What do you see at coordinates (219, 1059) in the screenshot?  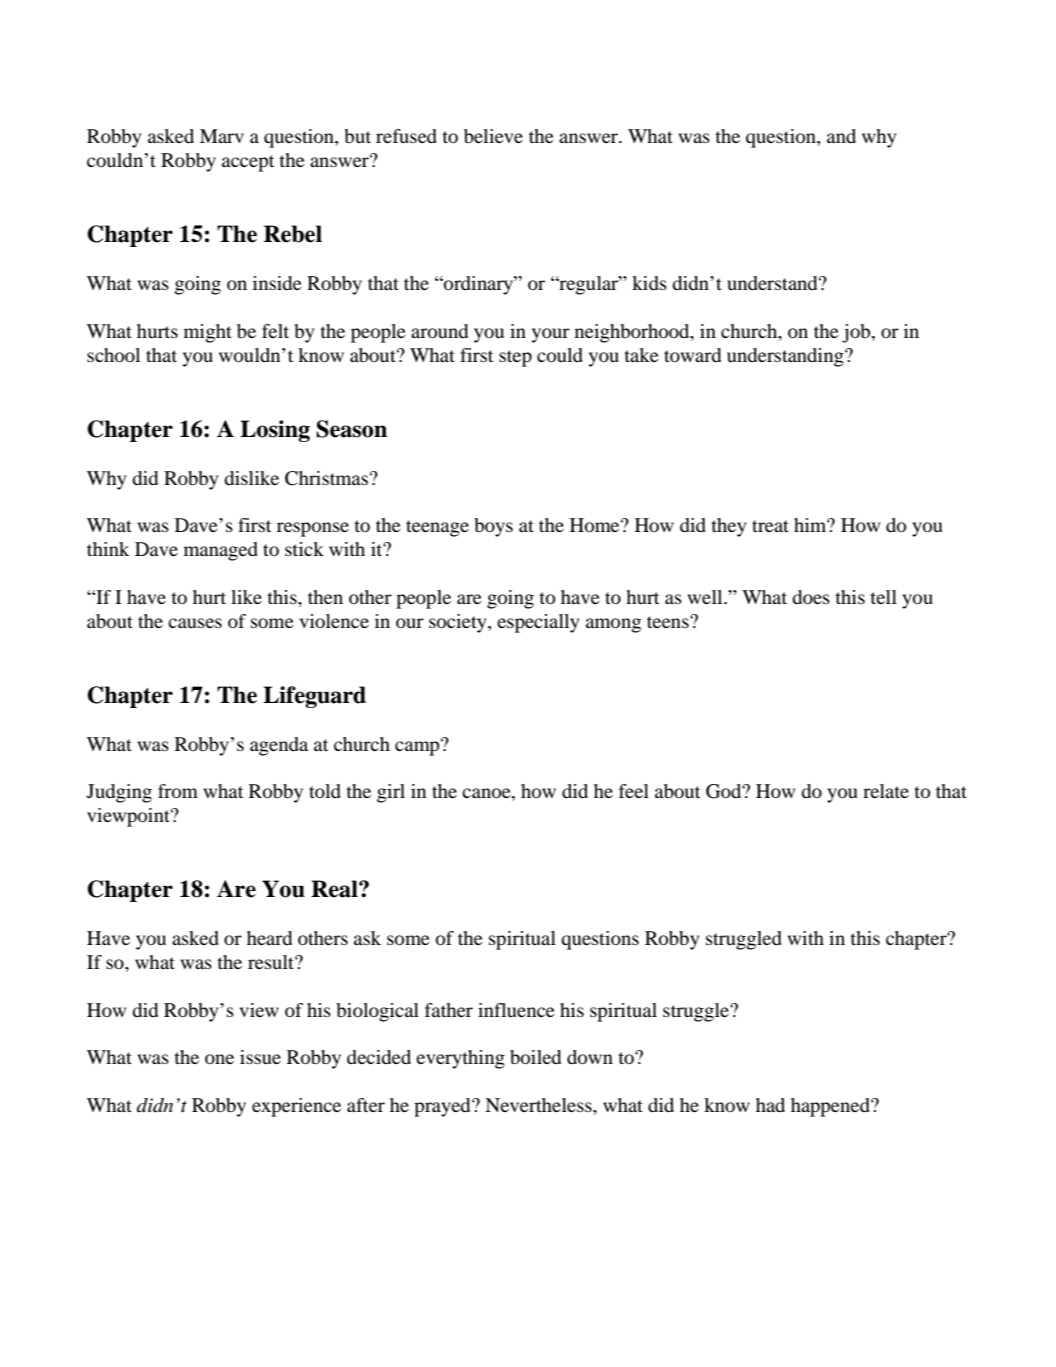 I see `one` at bounding box center [219, 1059].
